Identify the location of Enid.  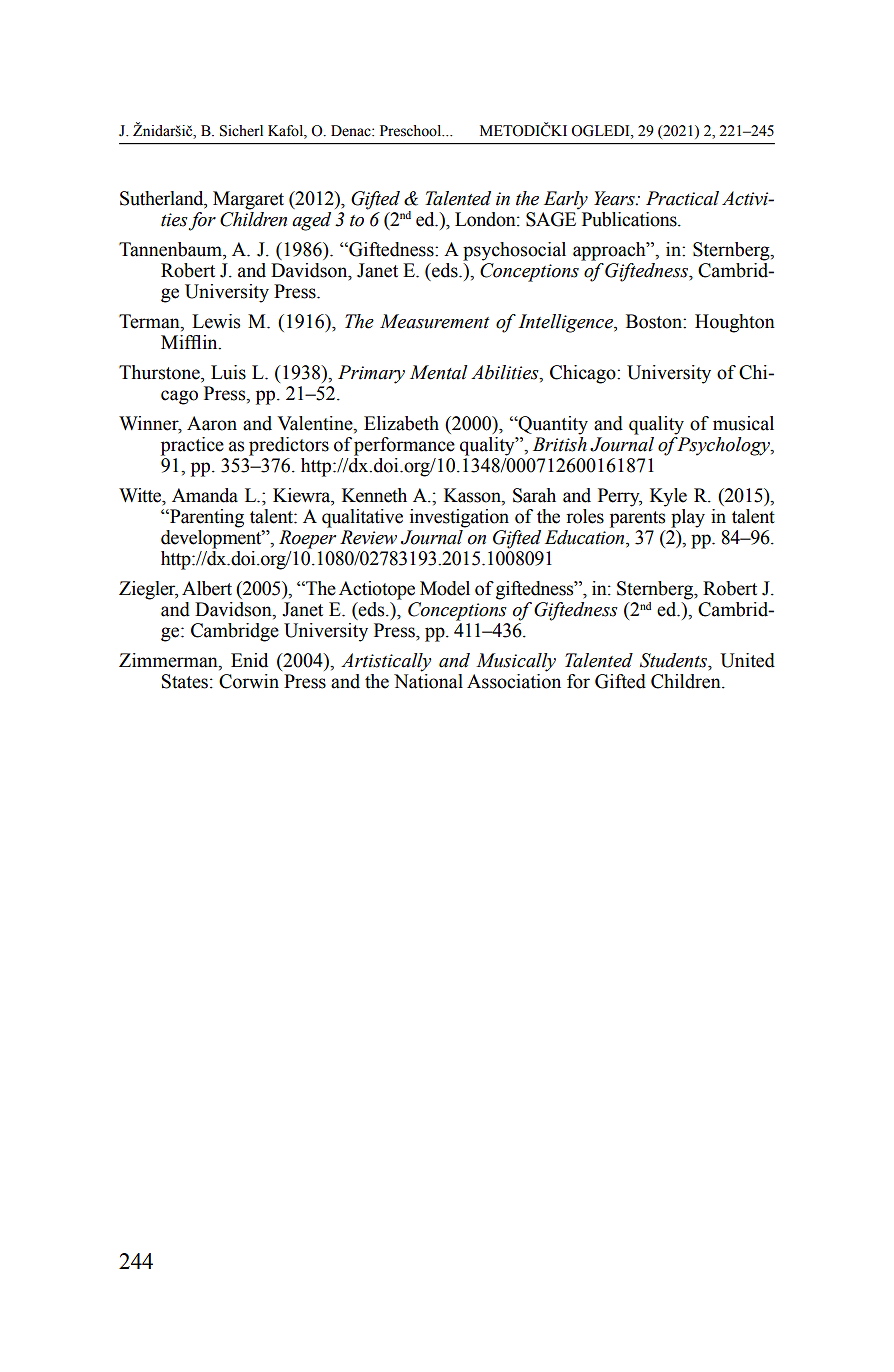
(249, 660).
